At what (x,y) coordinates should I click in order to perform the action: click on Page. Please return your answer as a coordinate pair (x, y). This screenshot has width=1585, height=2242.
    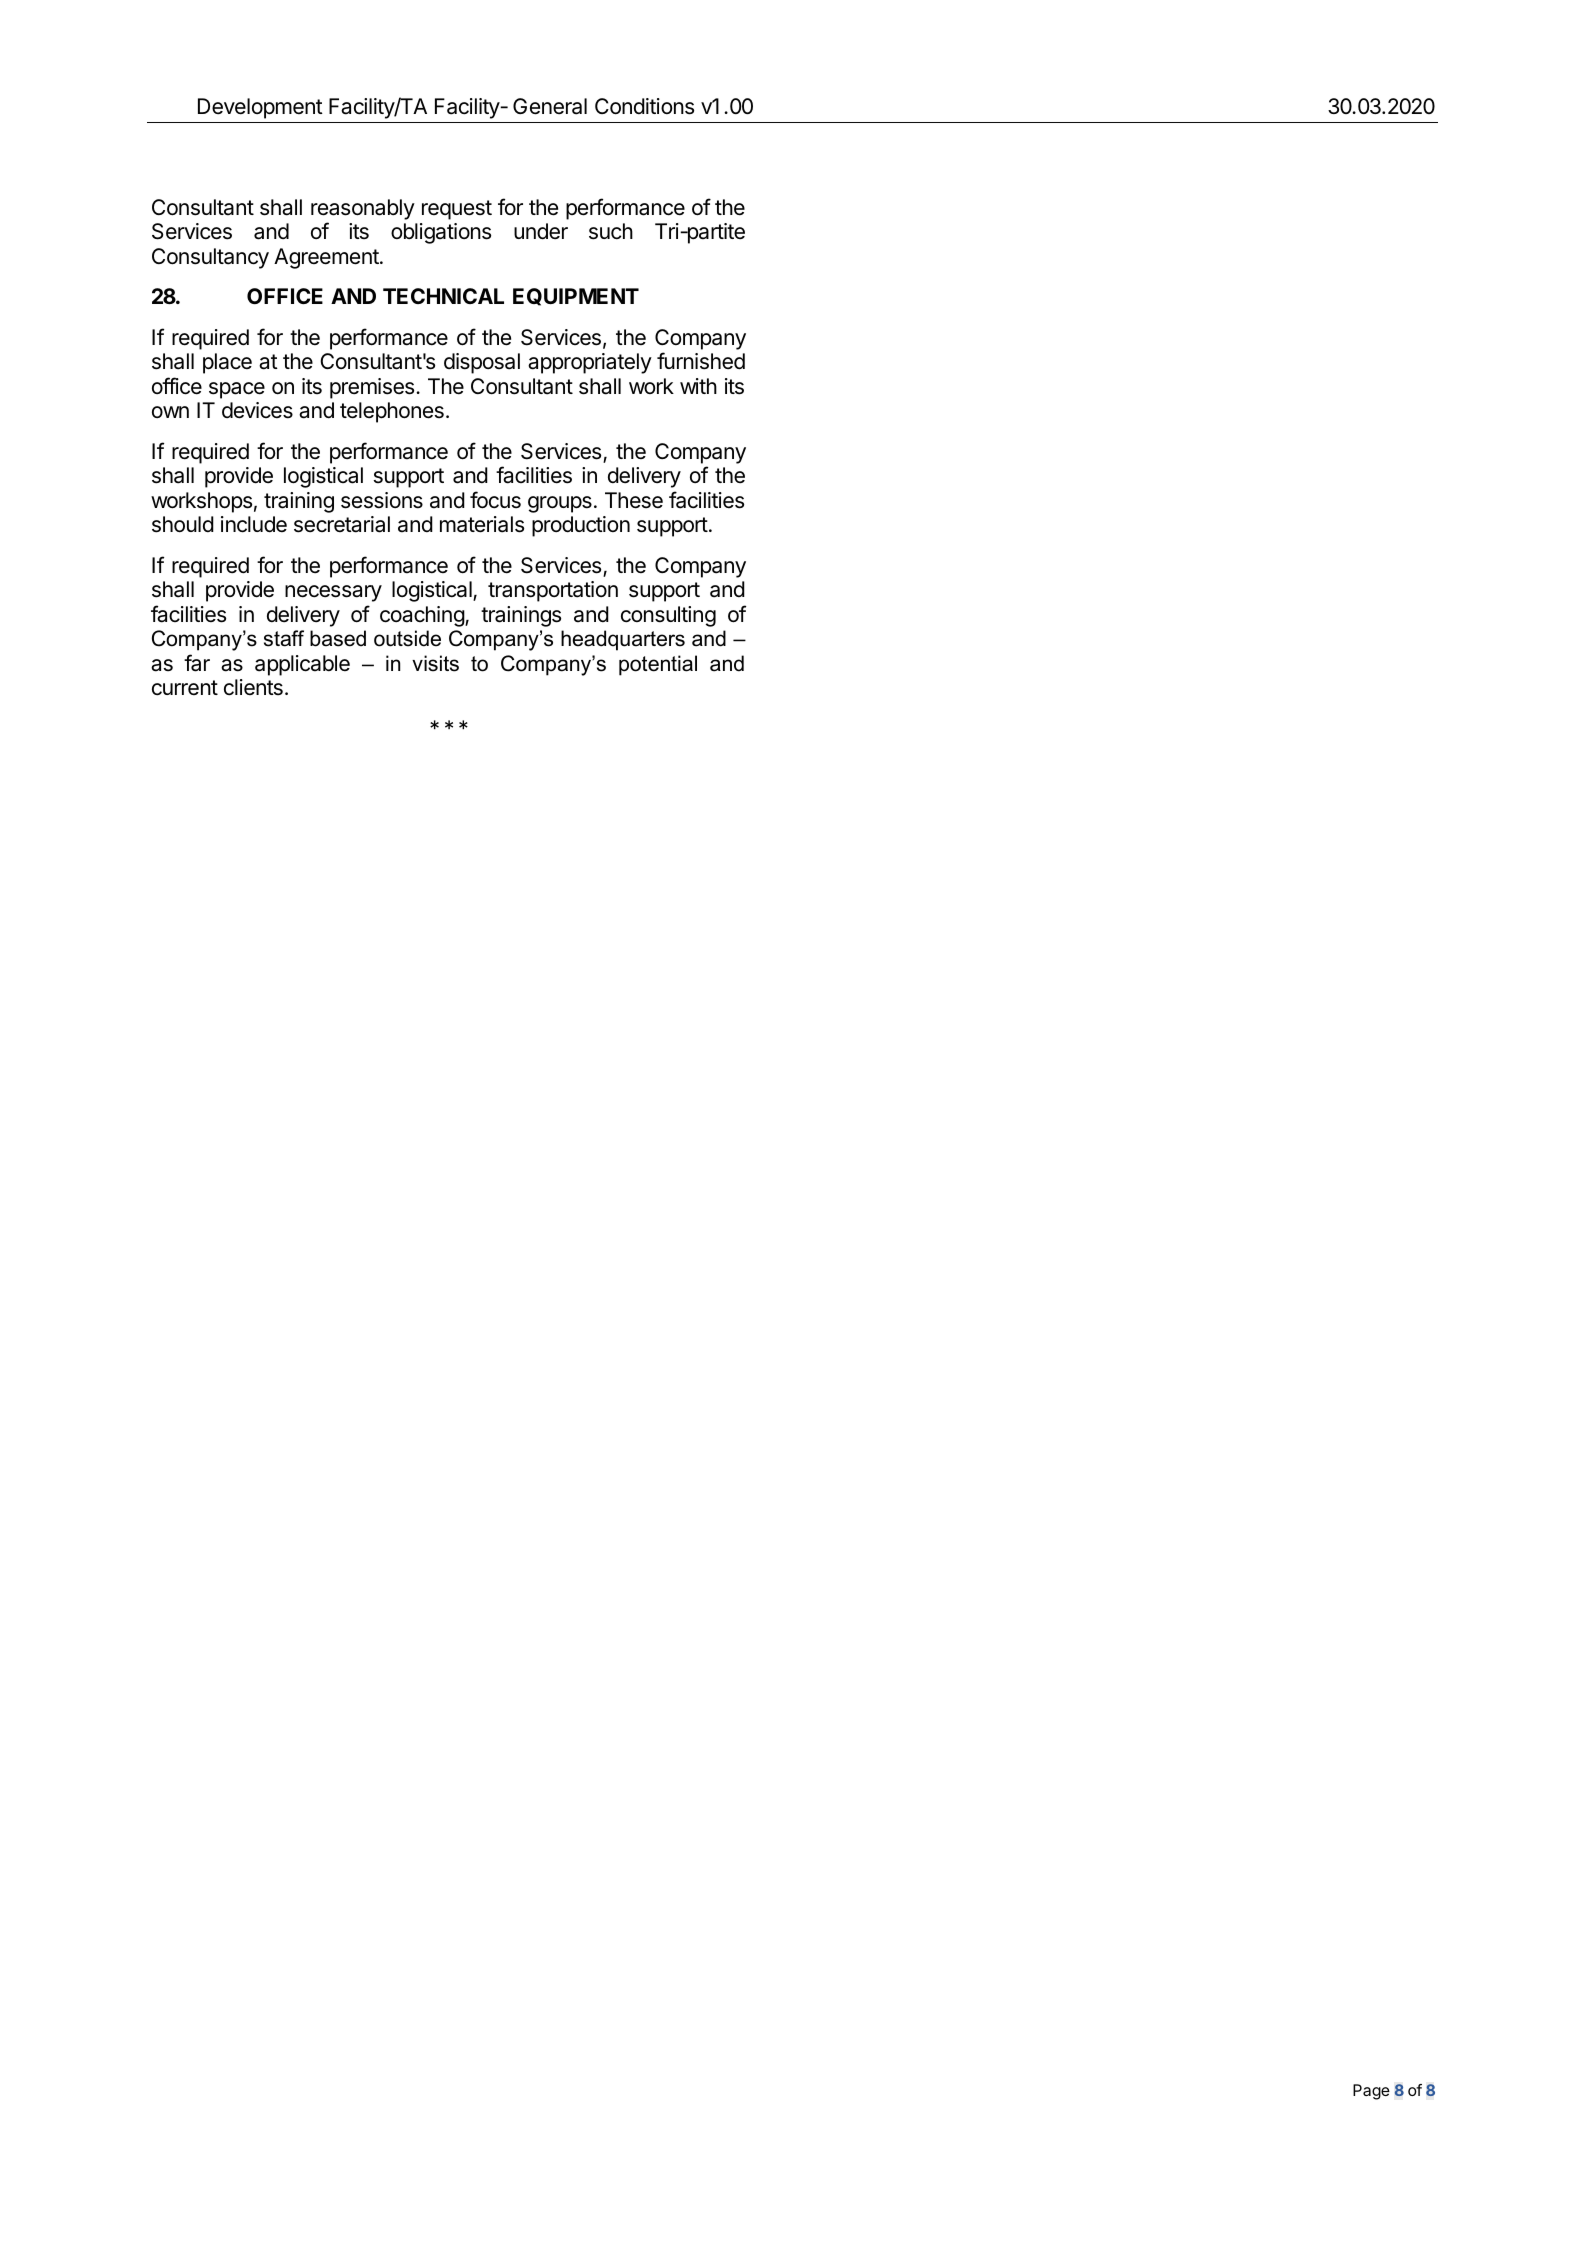
    Looking at the image, I should click on (1371, 2092).
